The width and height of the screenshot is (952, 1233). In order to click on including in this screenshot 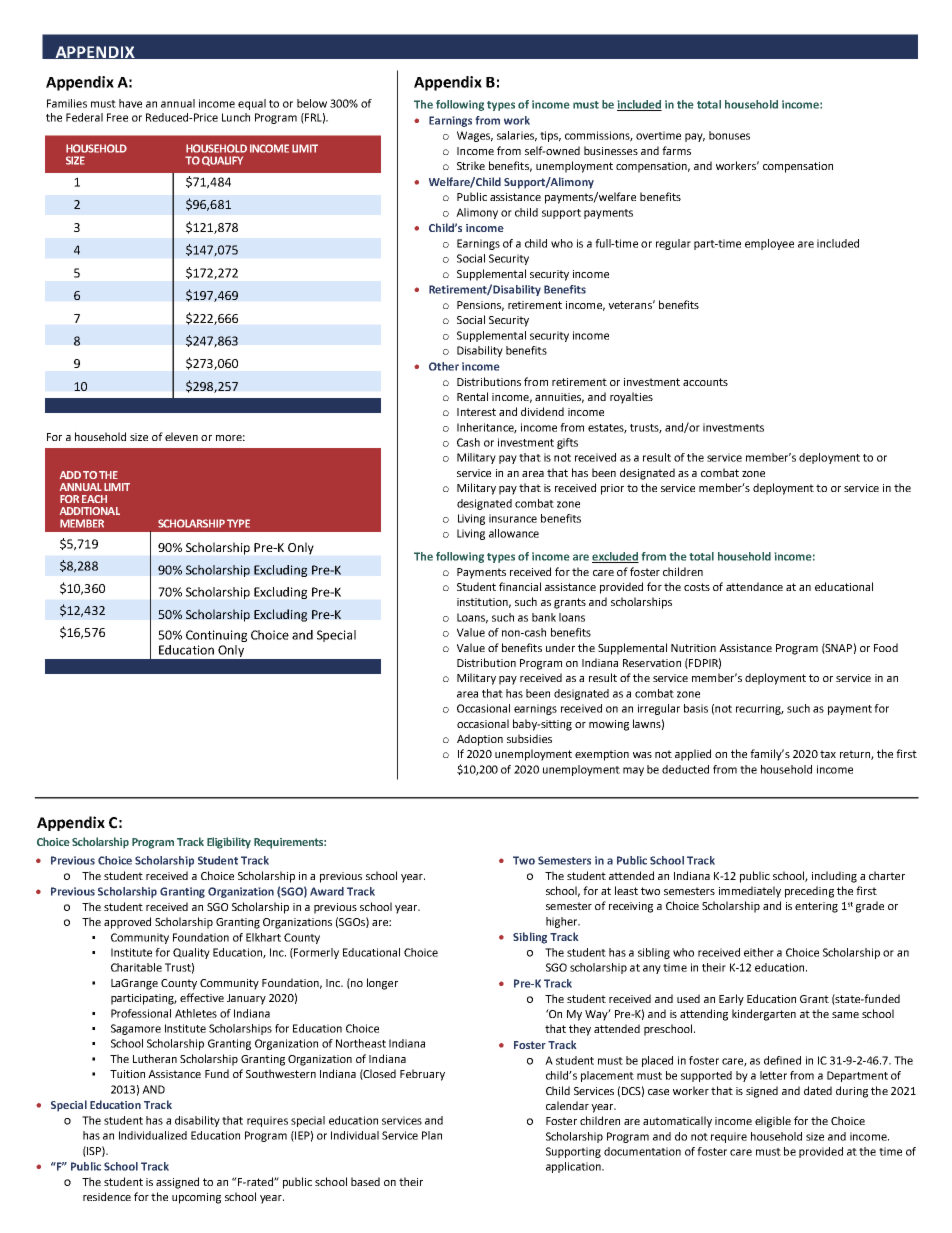, I will do `click(834, 877)`.
